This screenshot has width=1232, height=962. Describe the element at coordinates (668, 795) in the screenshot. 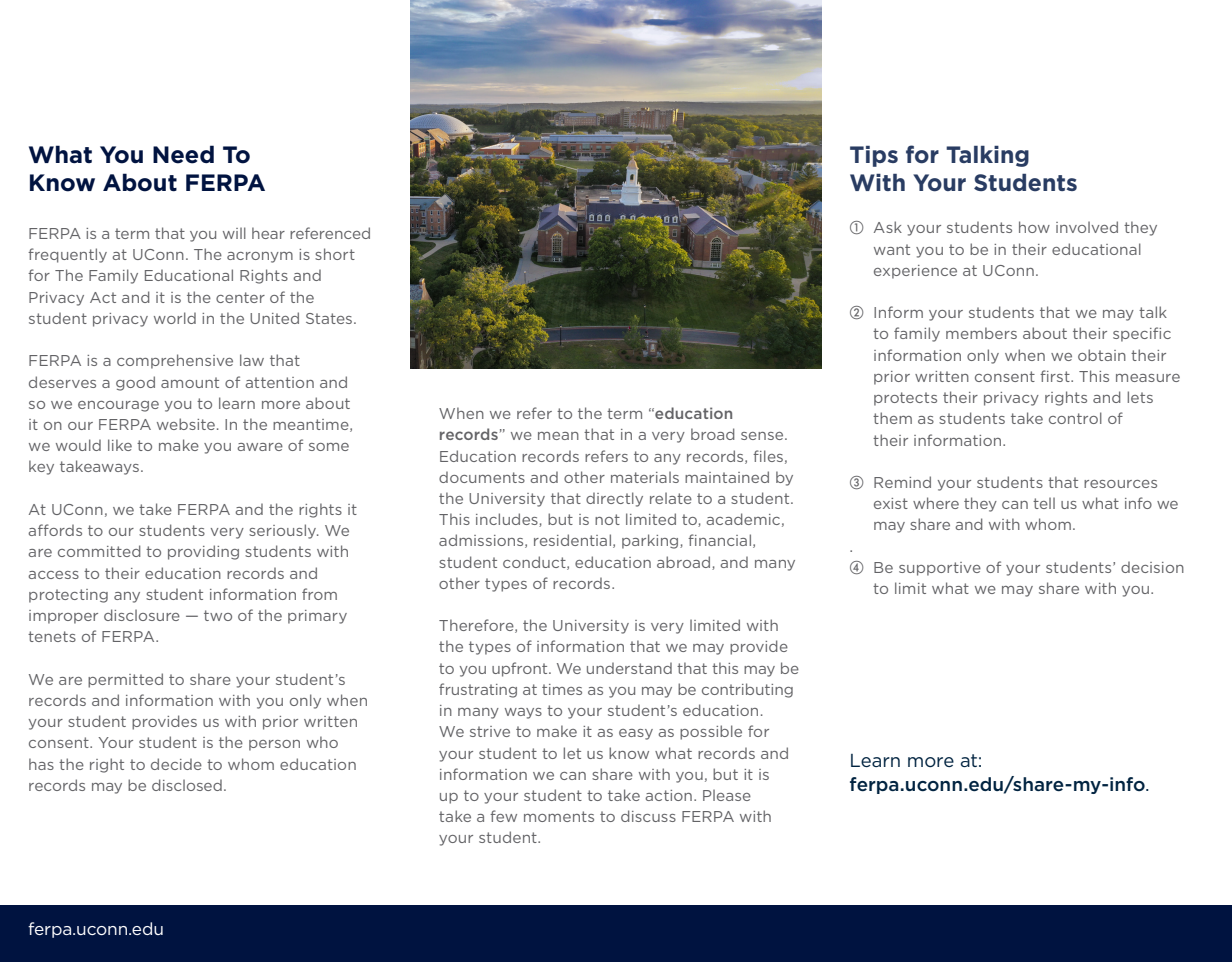

I see `action` at that location.
